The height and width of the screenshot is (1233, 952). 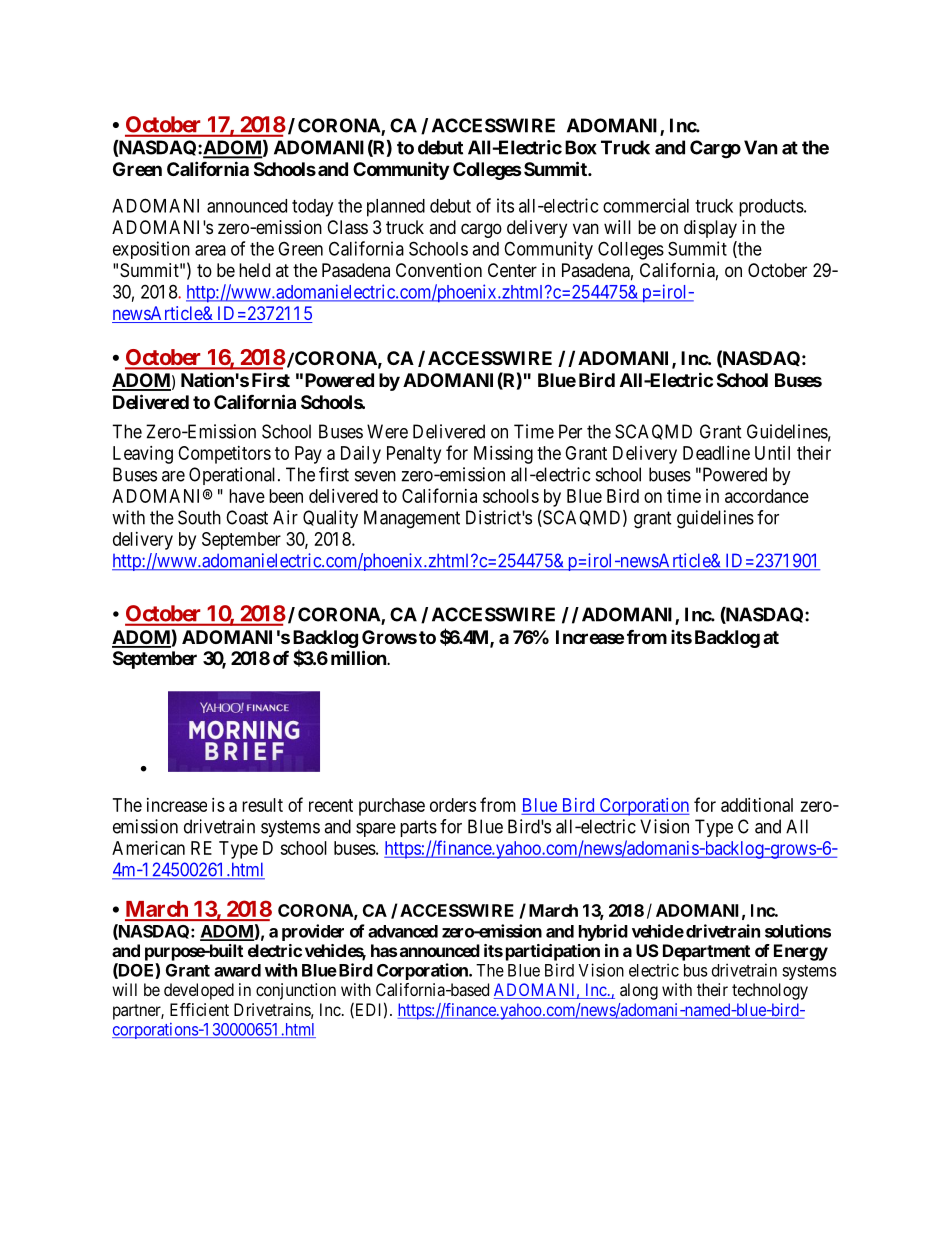 What do you see at coordinates (716, 453) in the screenshot?
I see `Deadline` at bounding box center [716, 453].
